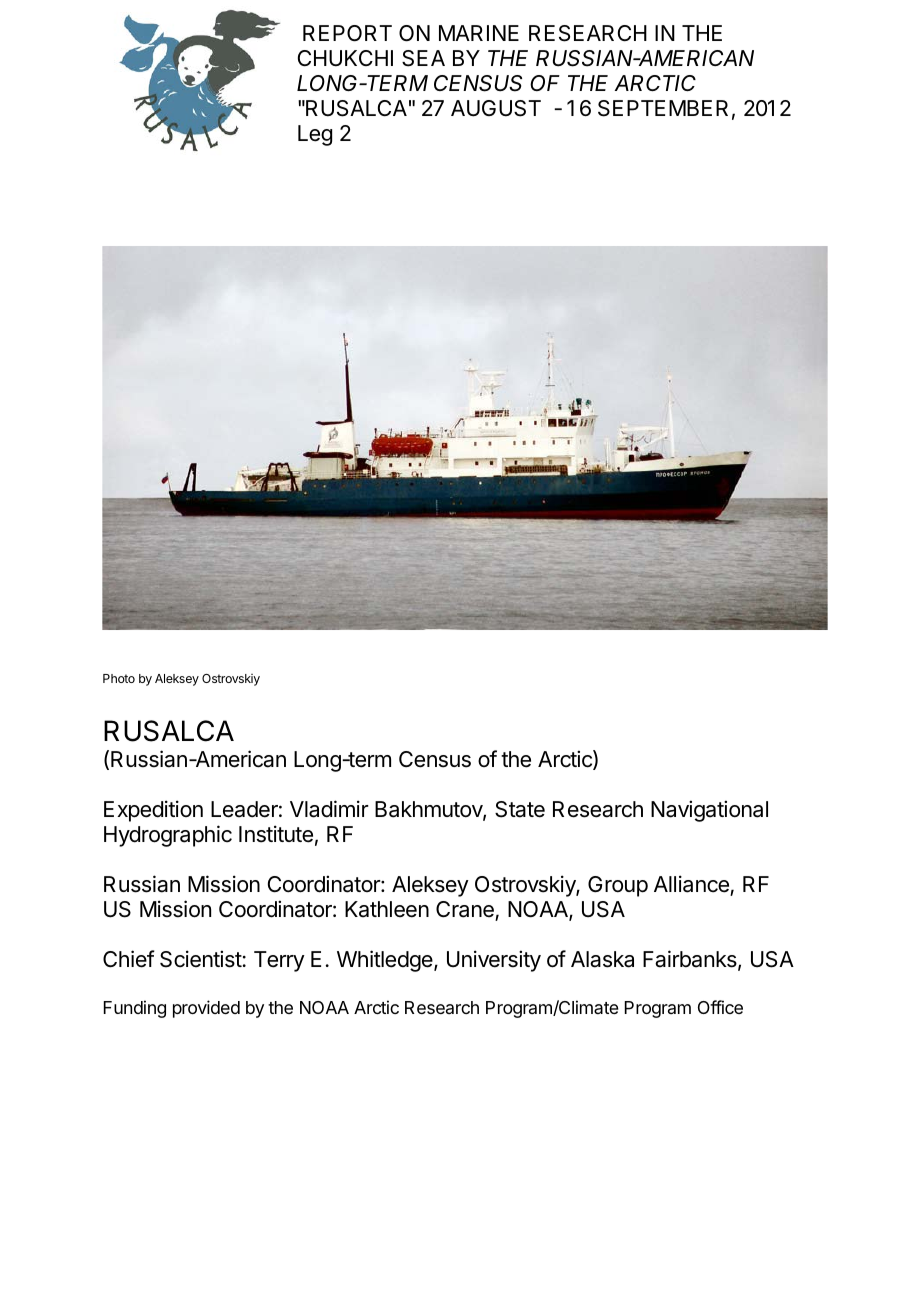 This screenshot has width=924, height=1307. What do you see at coordinates (663, 108) in the screenshot?
I see `SEPTEMBER` at bounding box center [663, 108].
